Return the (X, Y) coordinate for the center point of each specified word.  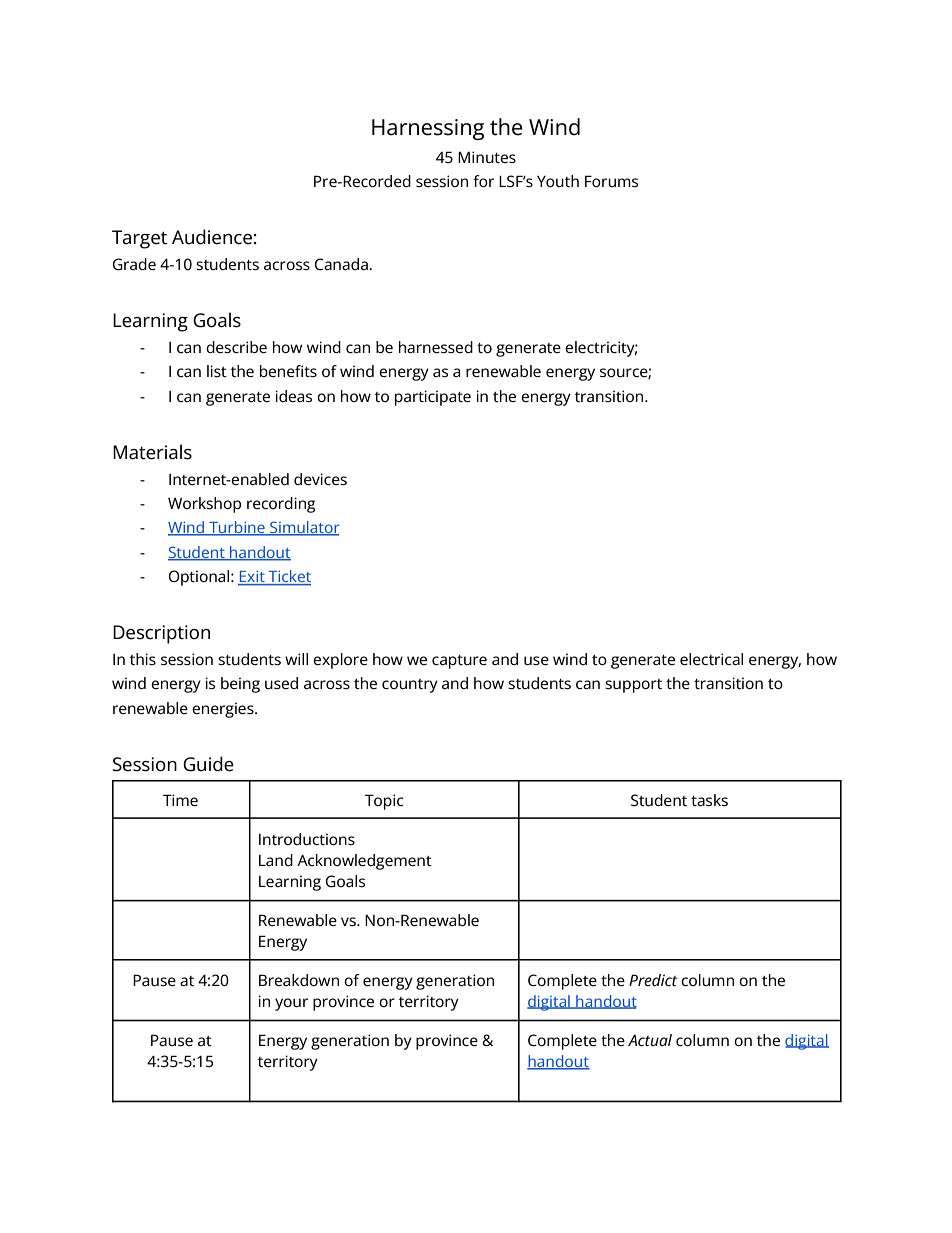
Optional (200, 578)
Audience (212, 237)
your (291, 1004)
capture (459, 662)
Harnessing (428, 129)
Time (180, 800)
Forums (611, 181)
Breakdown (299, 980)
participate (433, 398)
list (217, 371)
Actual (650, 1040)
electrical (711, 659)
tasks (709, 800)
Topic (384, 802)
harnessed (436, 347)
